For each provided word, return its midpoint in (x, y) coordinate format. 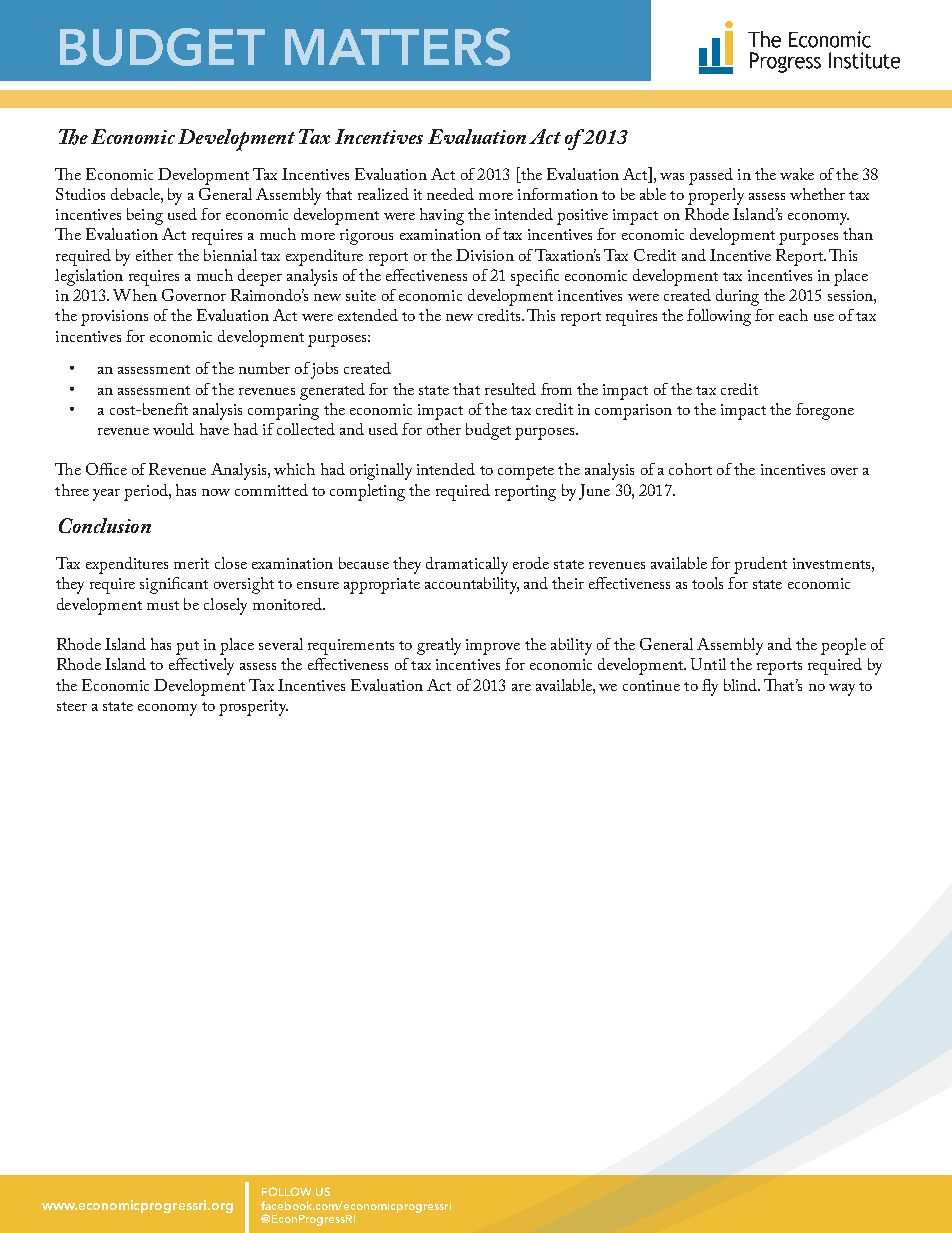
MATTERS (397, 47)
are (521, 687)
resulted (510, 389)
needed (450, 194)
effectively (201, 666)
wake (797, 174)
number (264, 368)
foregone (825, 411)
